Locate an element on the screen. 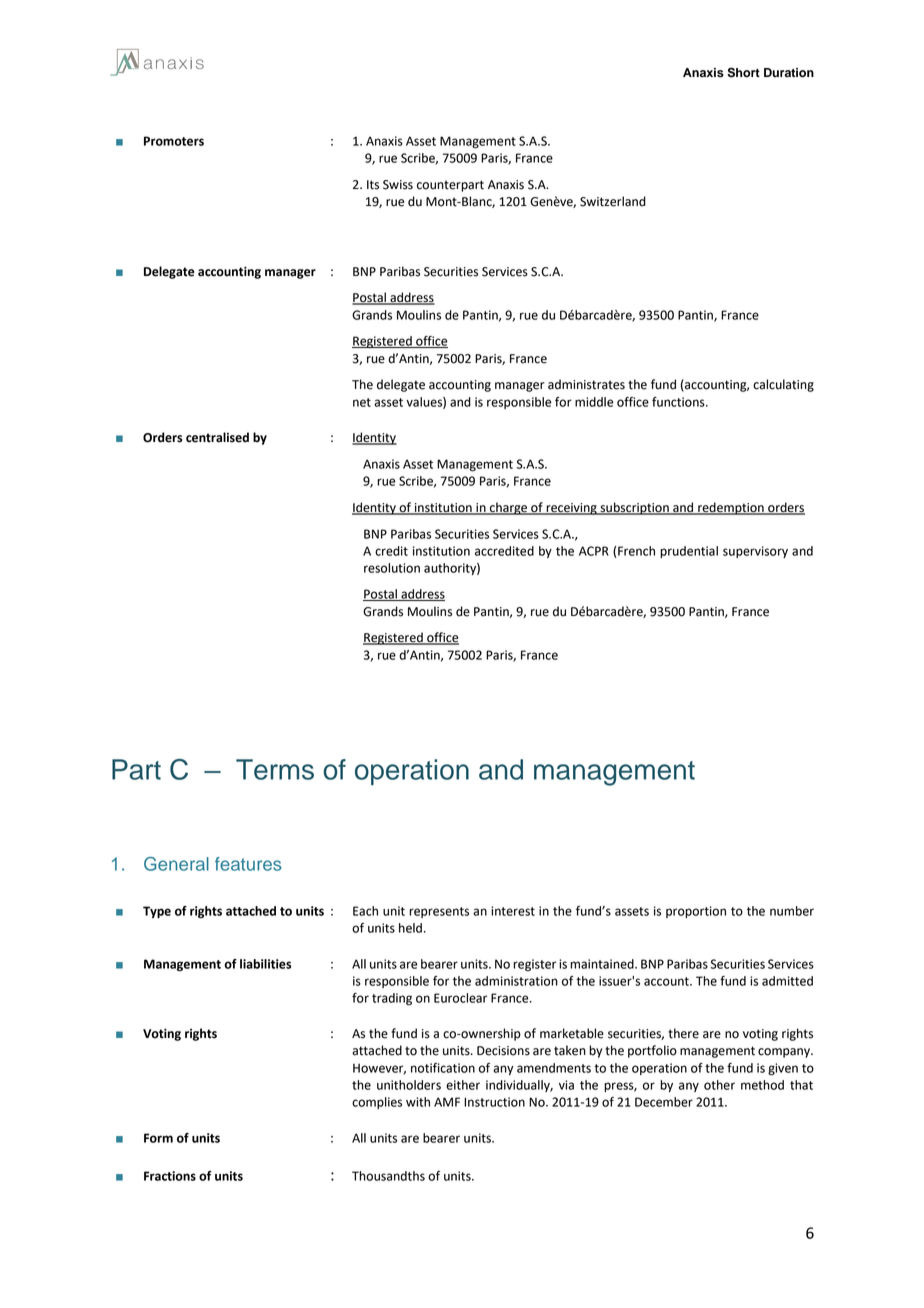  charge is located at coordinates (509, 508).
